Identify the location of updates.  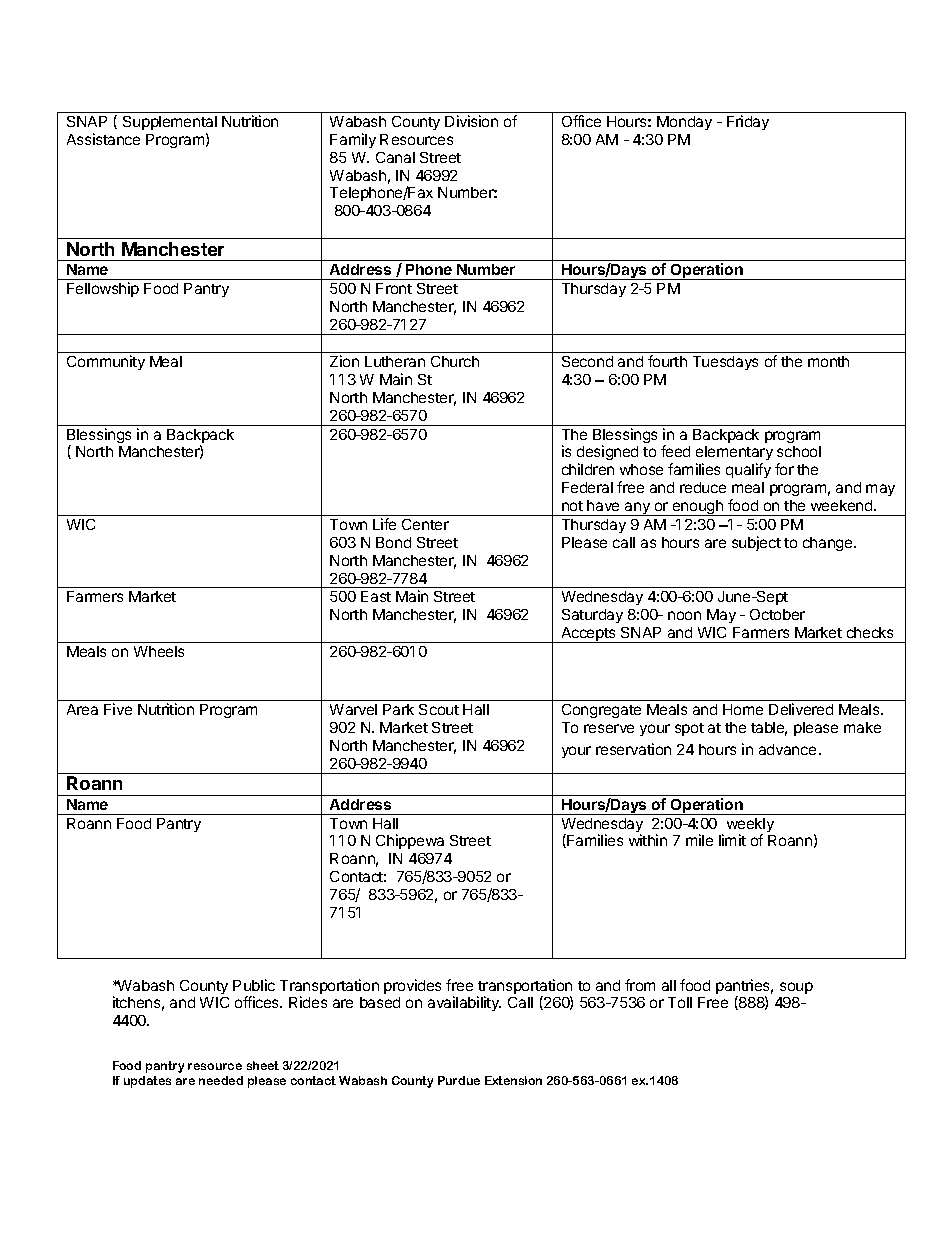
(147, 1082).
